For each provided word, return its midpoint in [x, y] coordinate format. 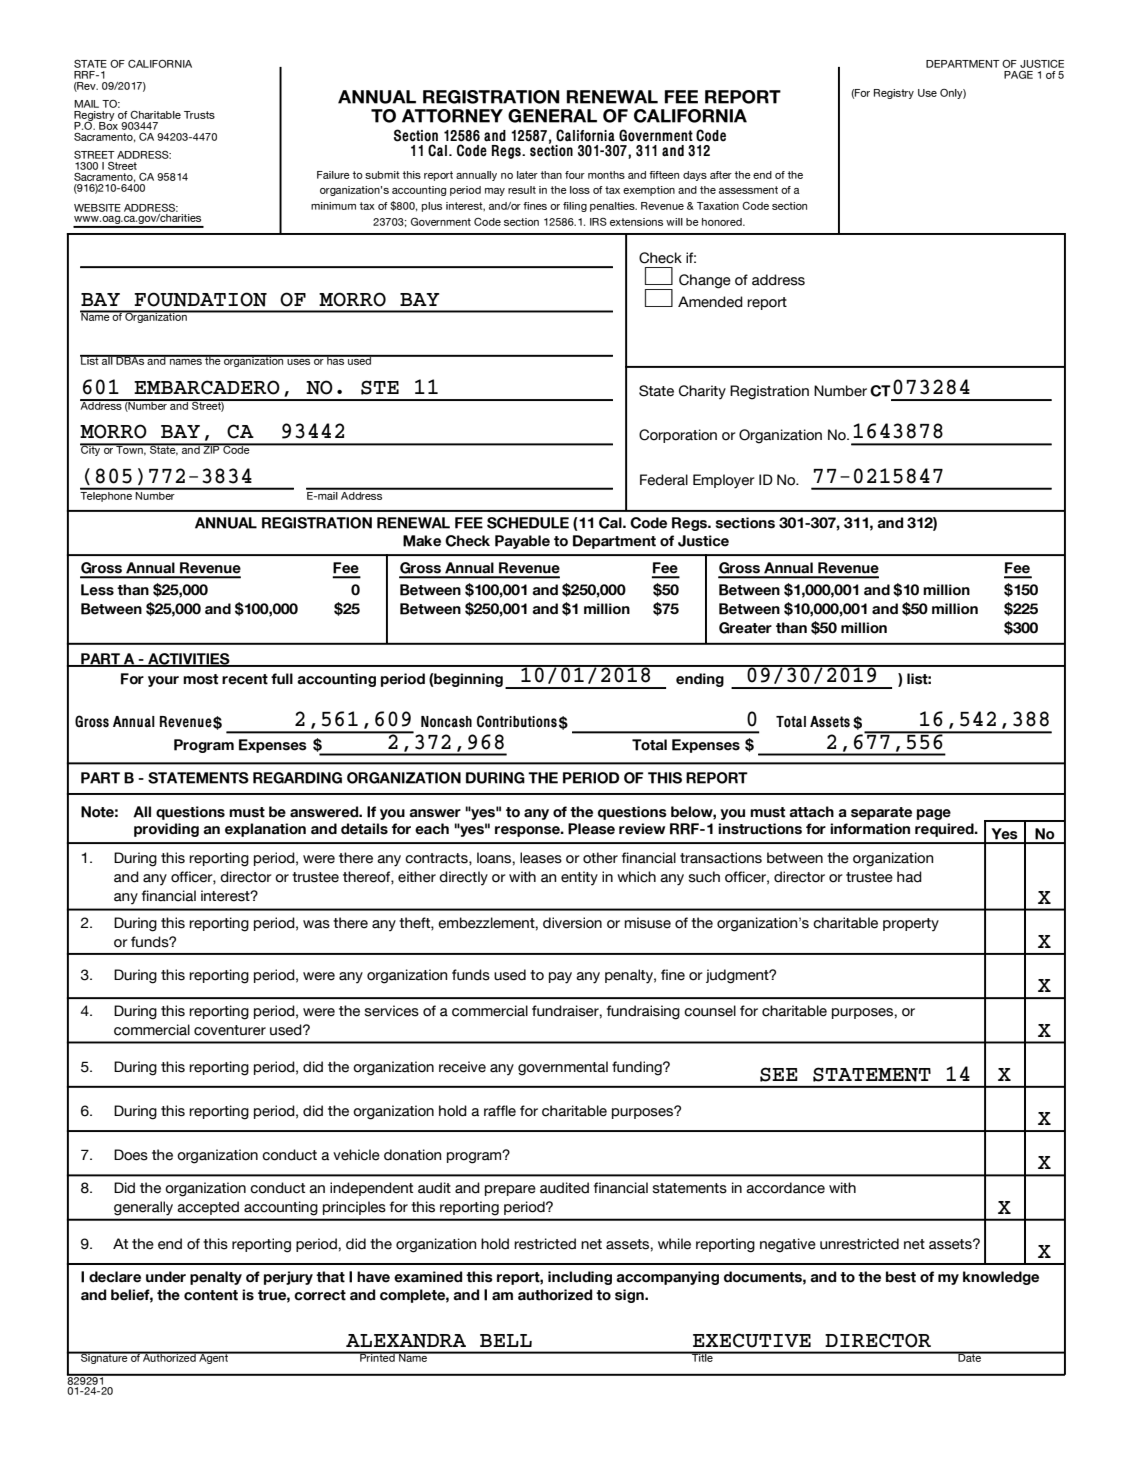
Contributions [517, 721]
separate [881, 813]
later [527, 175]
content [211, 1295]
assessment [748, 190]
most [200, 679]
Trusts [199, 115]
